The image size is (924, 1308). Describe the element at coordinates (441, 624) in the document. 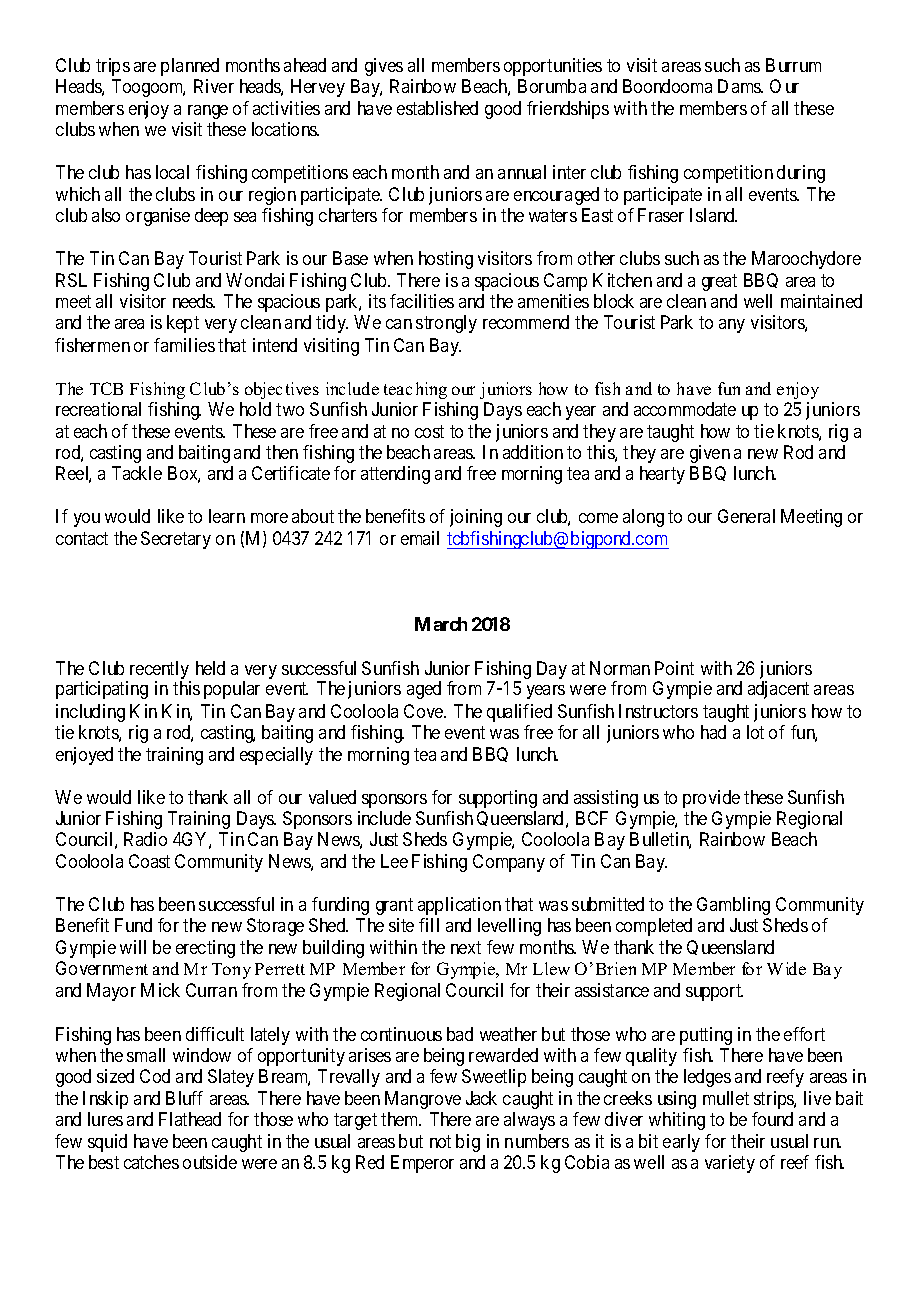

I see `March` at that location.
